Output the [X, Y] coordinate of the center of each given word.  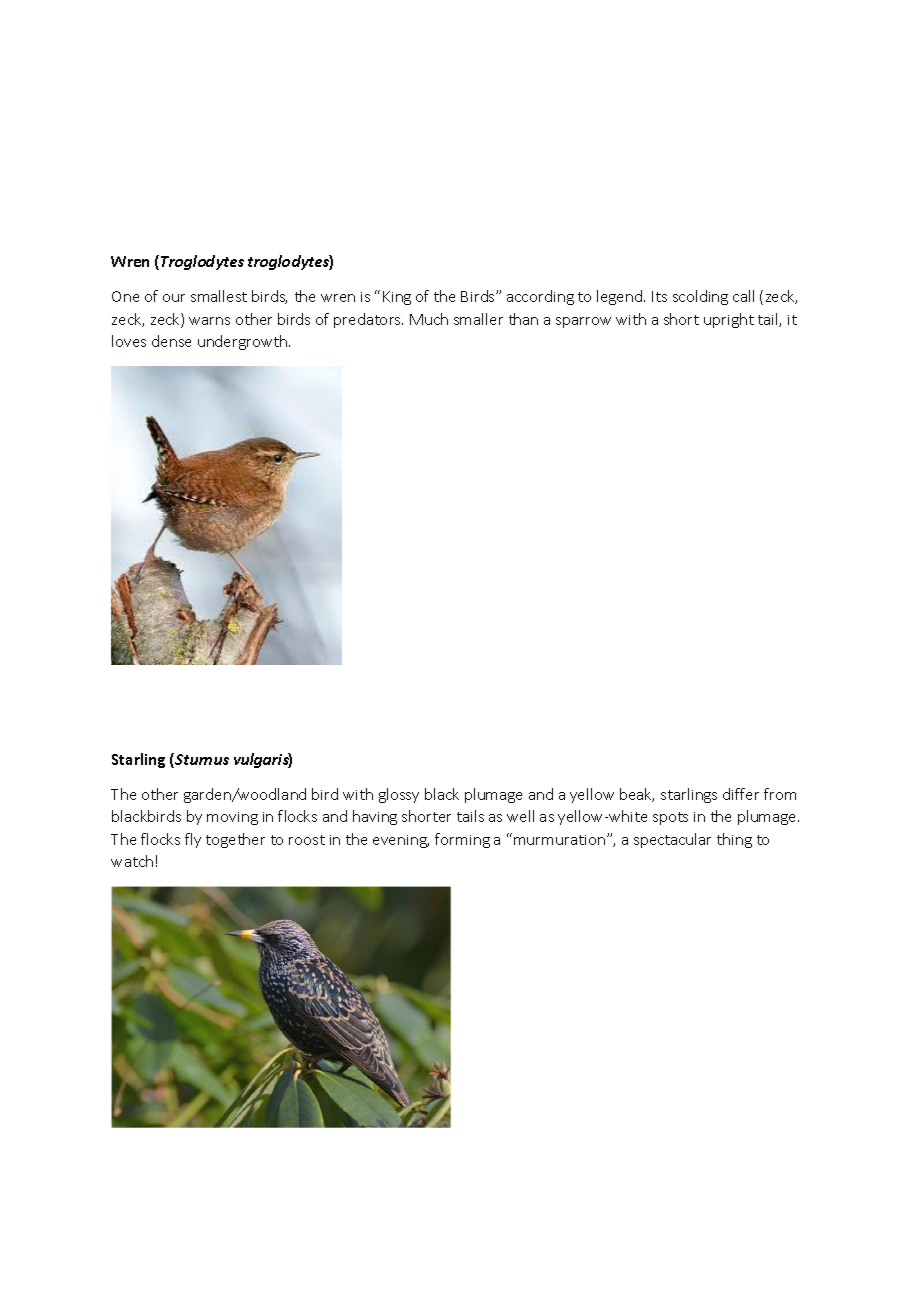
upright [729, 320]
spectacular [672, 840]
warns [209, 321]
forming [462, 840]
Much [429, 319]
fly [193, 840]
